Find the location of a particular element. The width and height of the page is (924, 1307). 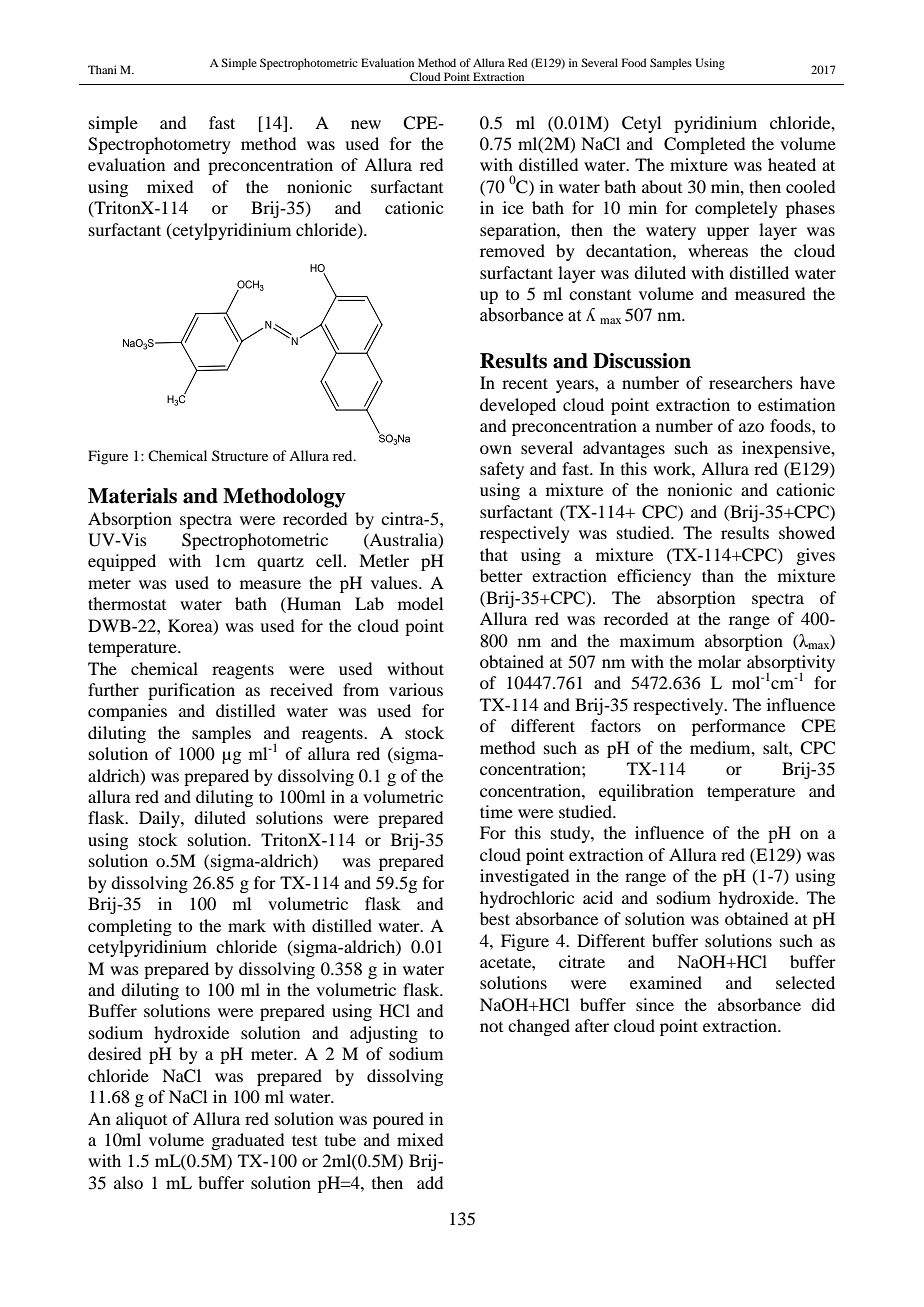

equilibration is located at coordinates (646, 792).
